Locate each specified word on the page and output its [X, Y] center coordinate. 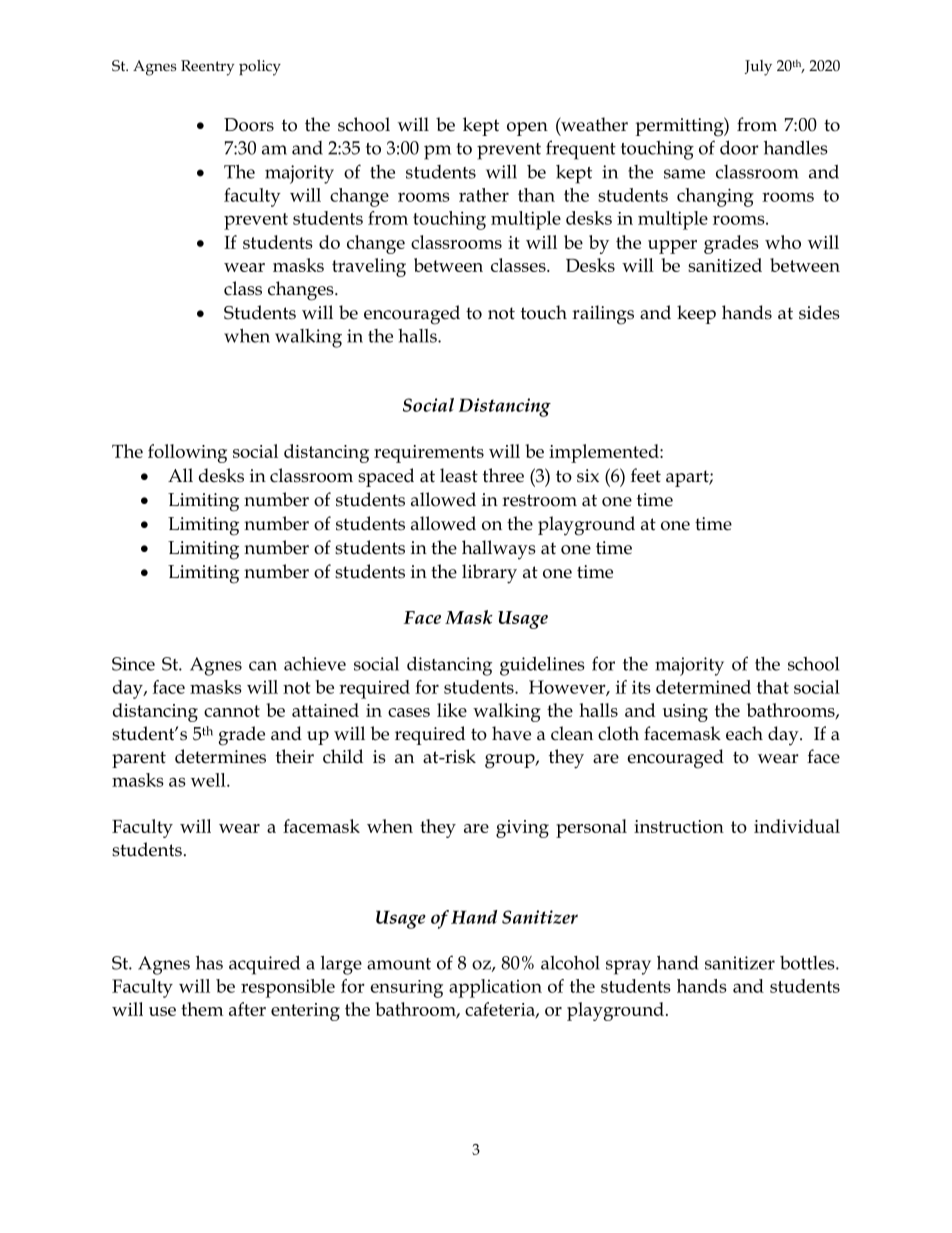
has [209, 962]
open [527, 129]
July [758, 68]
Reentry [207, 68]
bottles [808, 963]
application [495, 988]
